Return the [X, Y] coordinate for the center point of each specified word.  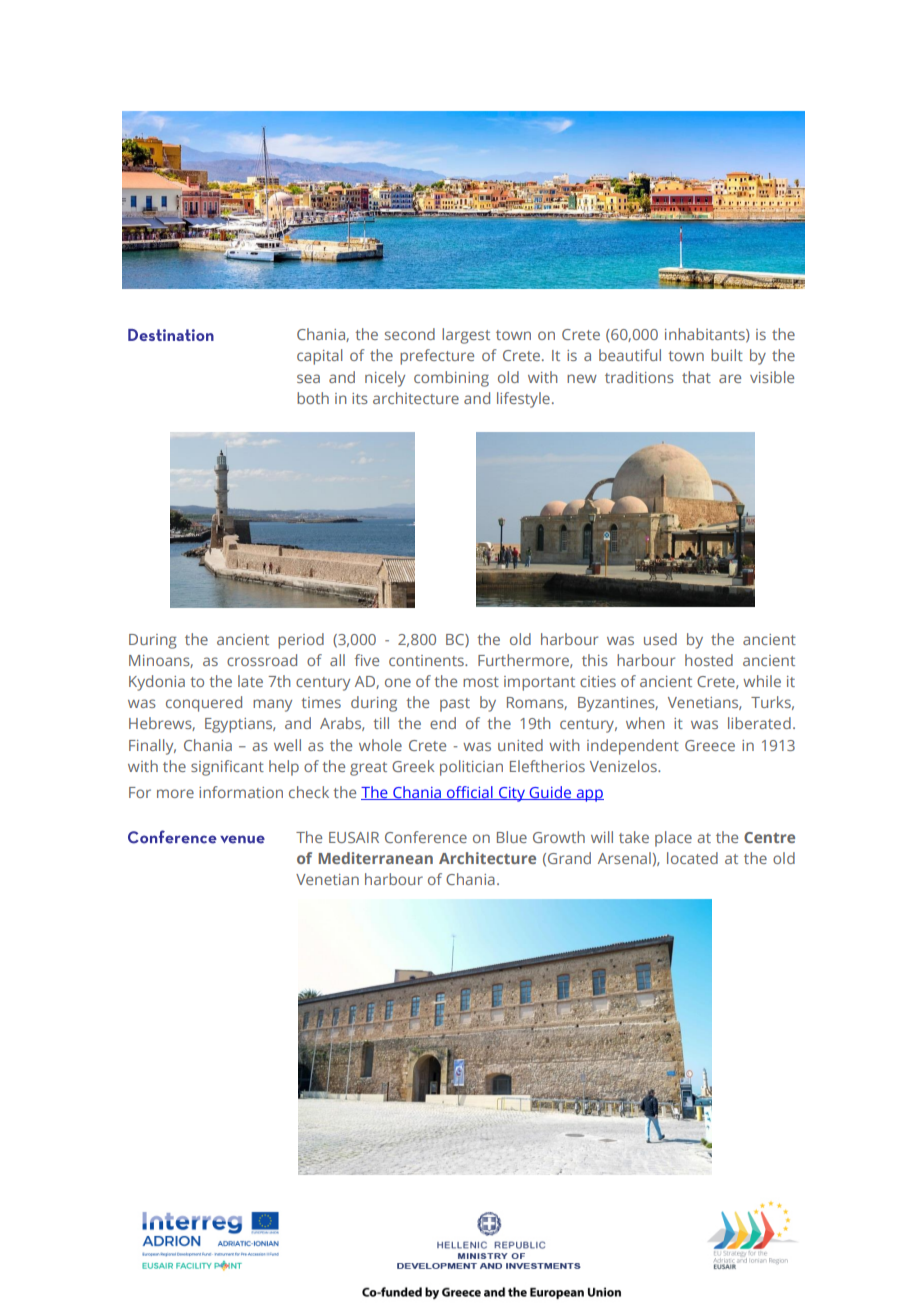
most [481, 682]
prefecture [437, 357]
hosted [709, 660]
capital [319, 357]
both [313, 398]
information [241, 792]
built [727, 355]
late [250, 681]
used [660, 639]
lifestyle [523, 400]
